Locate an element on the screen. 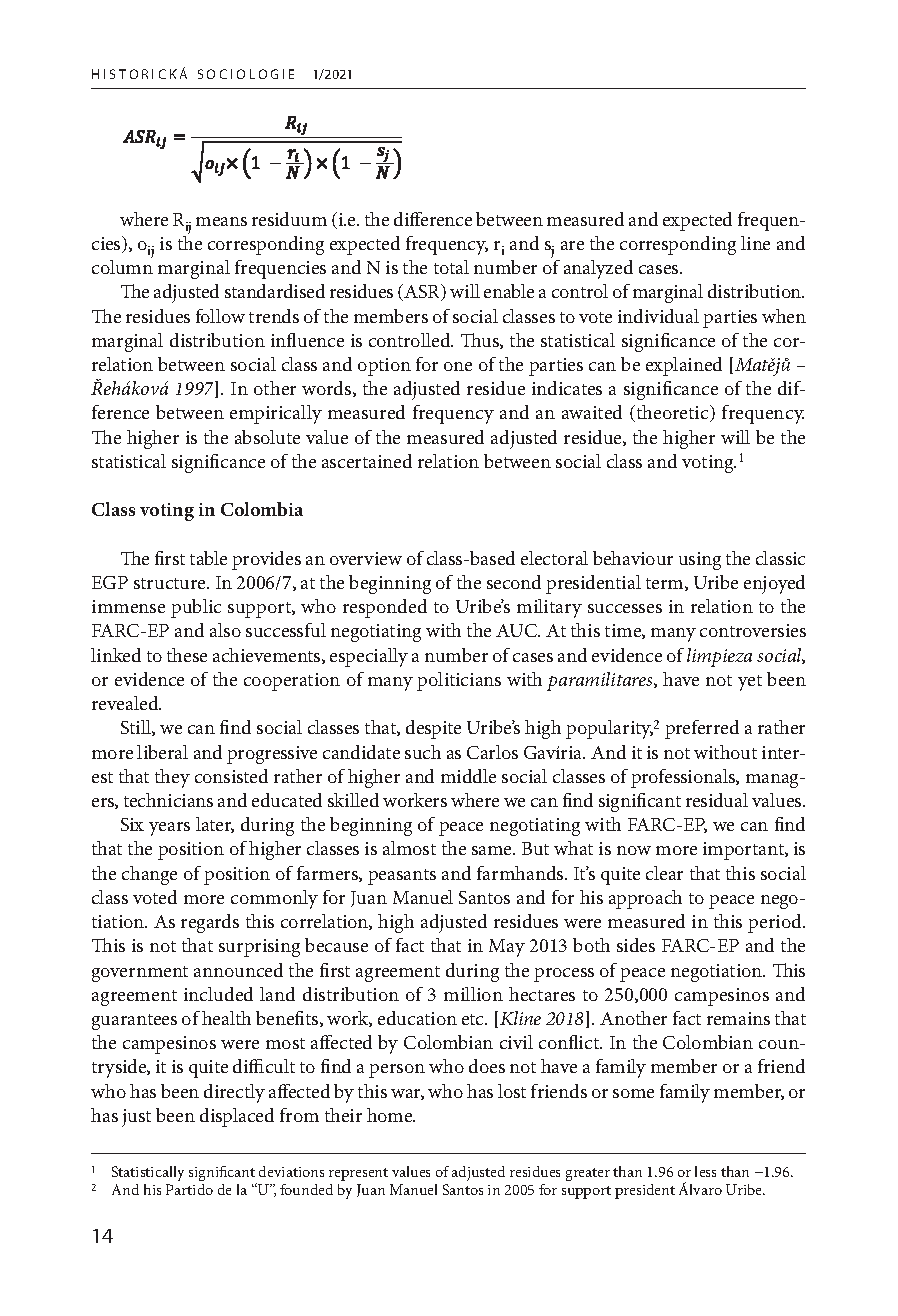 This screenshot has height=1316, width=898. means is located at coordinates (221, 221).
